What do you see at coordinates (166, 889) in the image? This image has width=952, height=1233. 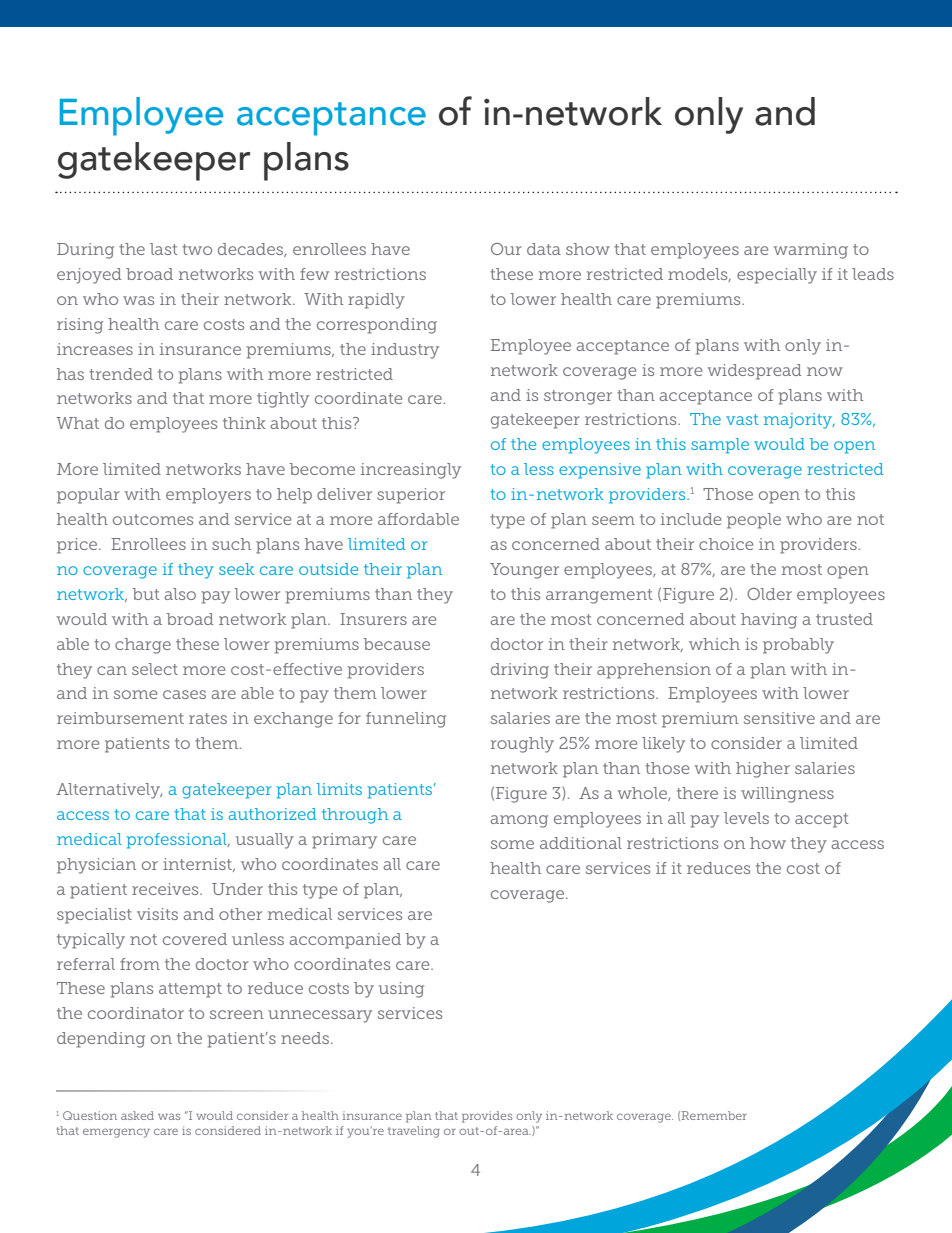 I see `receives` at bounding box center [166, 889].
